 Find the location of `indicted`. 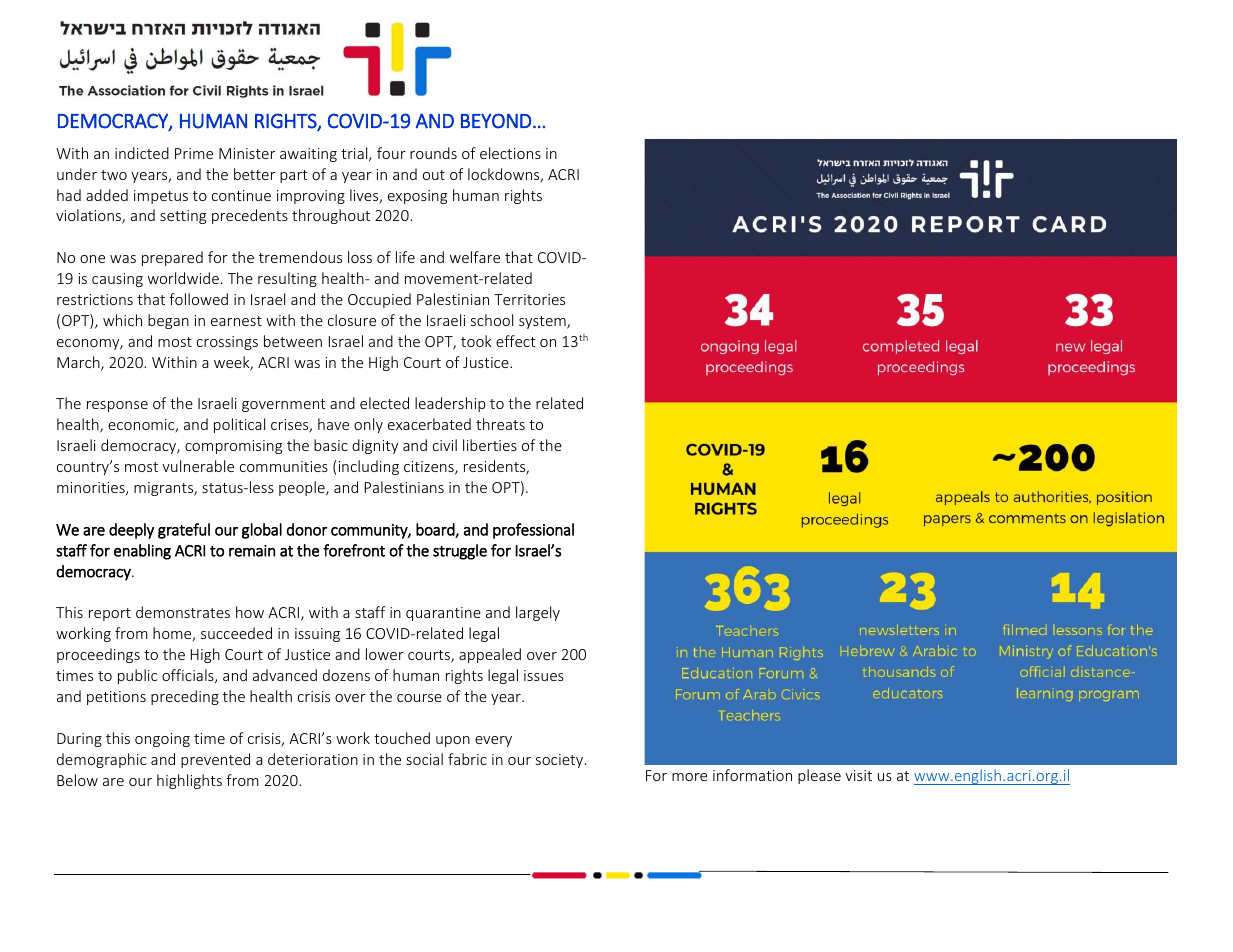

indicted is located at coordinates (142, 153).
